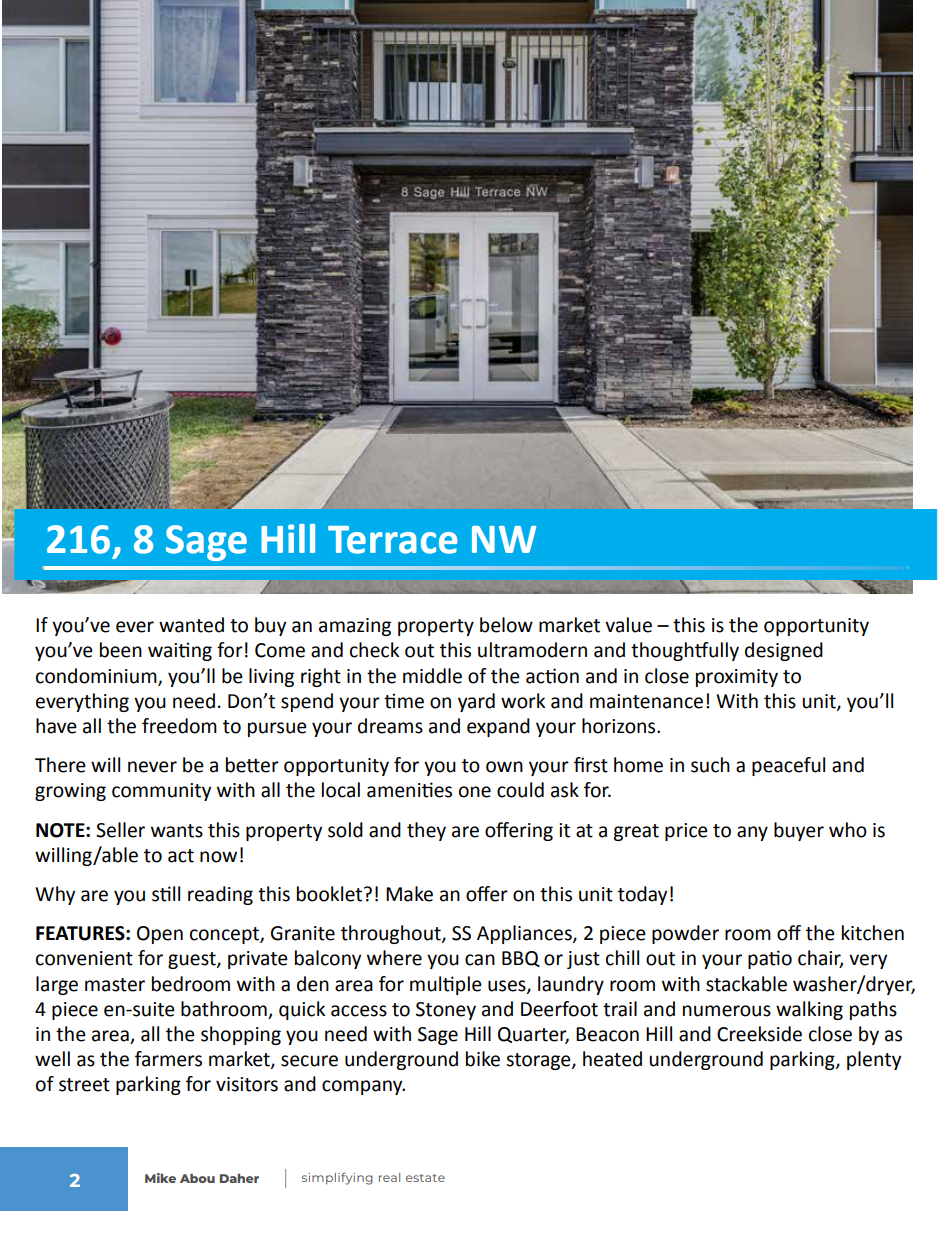 This screenshot has width=952, height=1233. I want to click on value, so click(628, 625).
